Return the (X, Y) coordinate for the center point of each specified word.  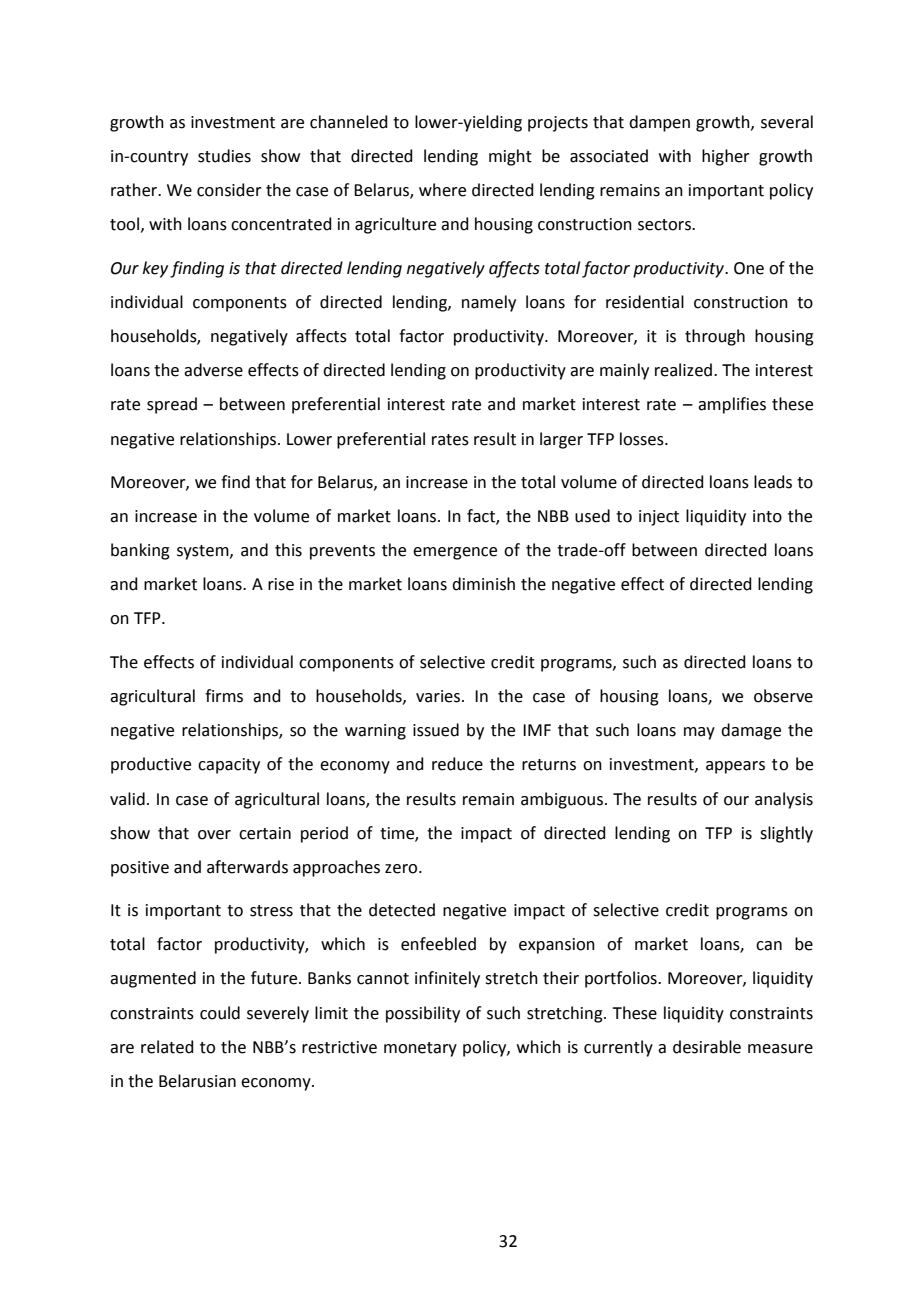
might (510, 157)
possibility (423, 1014)
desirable (707, 1047)
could (220, 1013)
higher (726, 157)
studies (224, 156)
